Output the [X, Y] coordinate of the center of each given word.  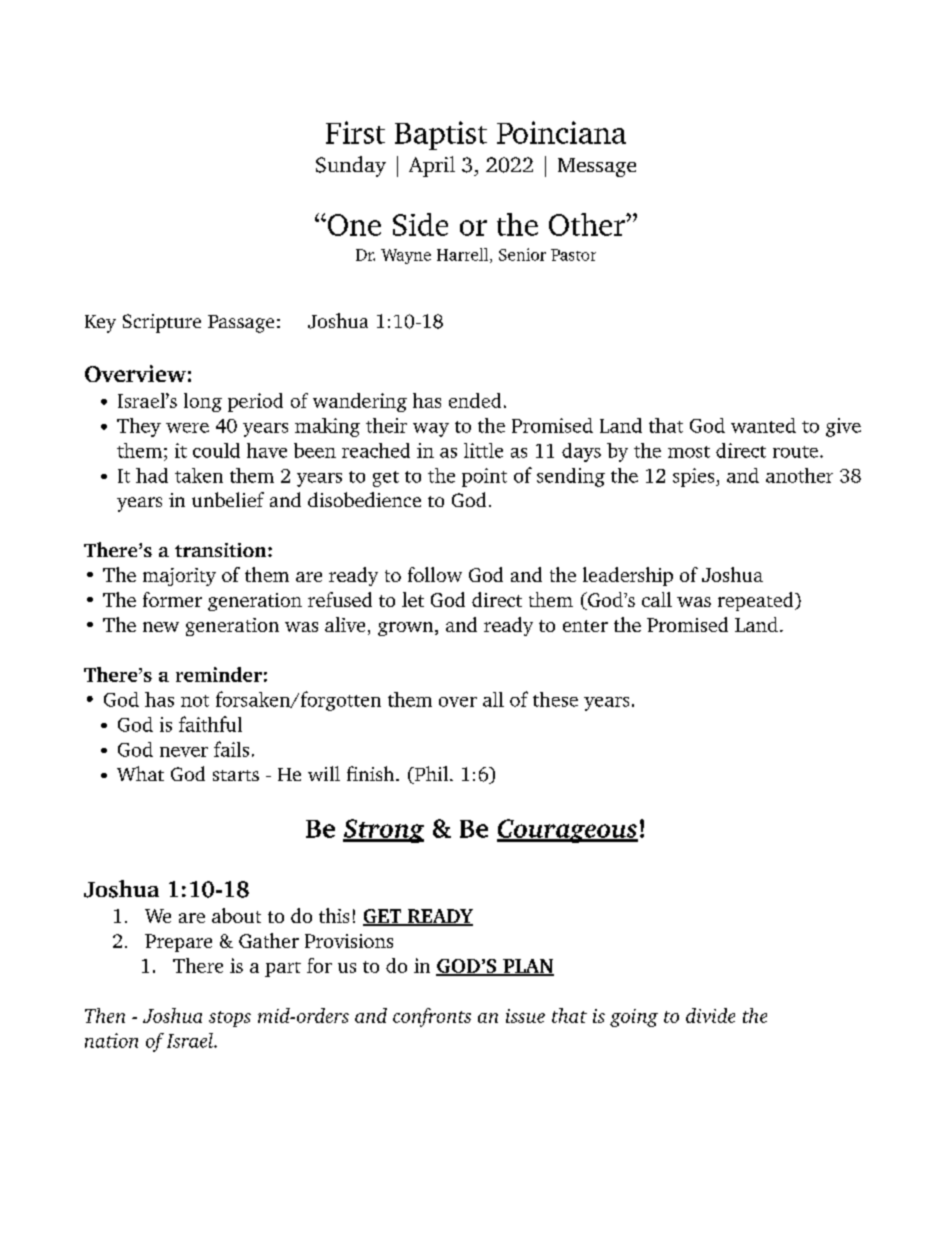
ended [475, 400]
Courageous [567, 831]
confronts [432, 1017]
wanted [763, 425]
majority [179, 577]
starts [236, 775]
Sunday [351, 166]
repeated [757, 601]
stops [230, 1019]
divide [710, 1015]
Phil [431, 775]
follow [435, 574]
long [203, 402]
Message [597, 167]
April [432, 166]
